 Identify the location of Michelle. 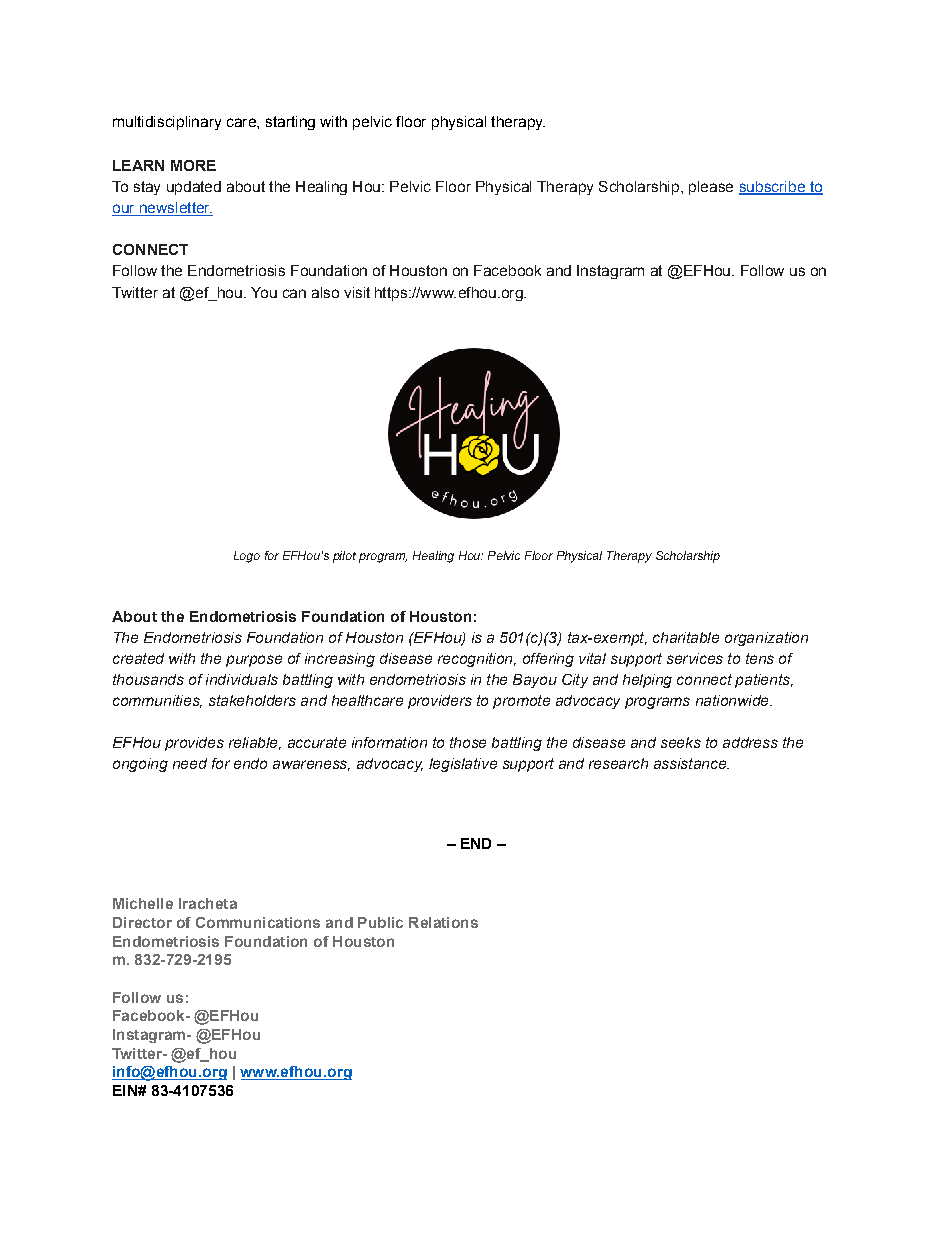
(143, 903).
